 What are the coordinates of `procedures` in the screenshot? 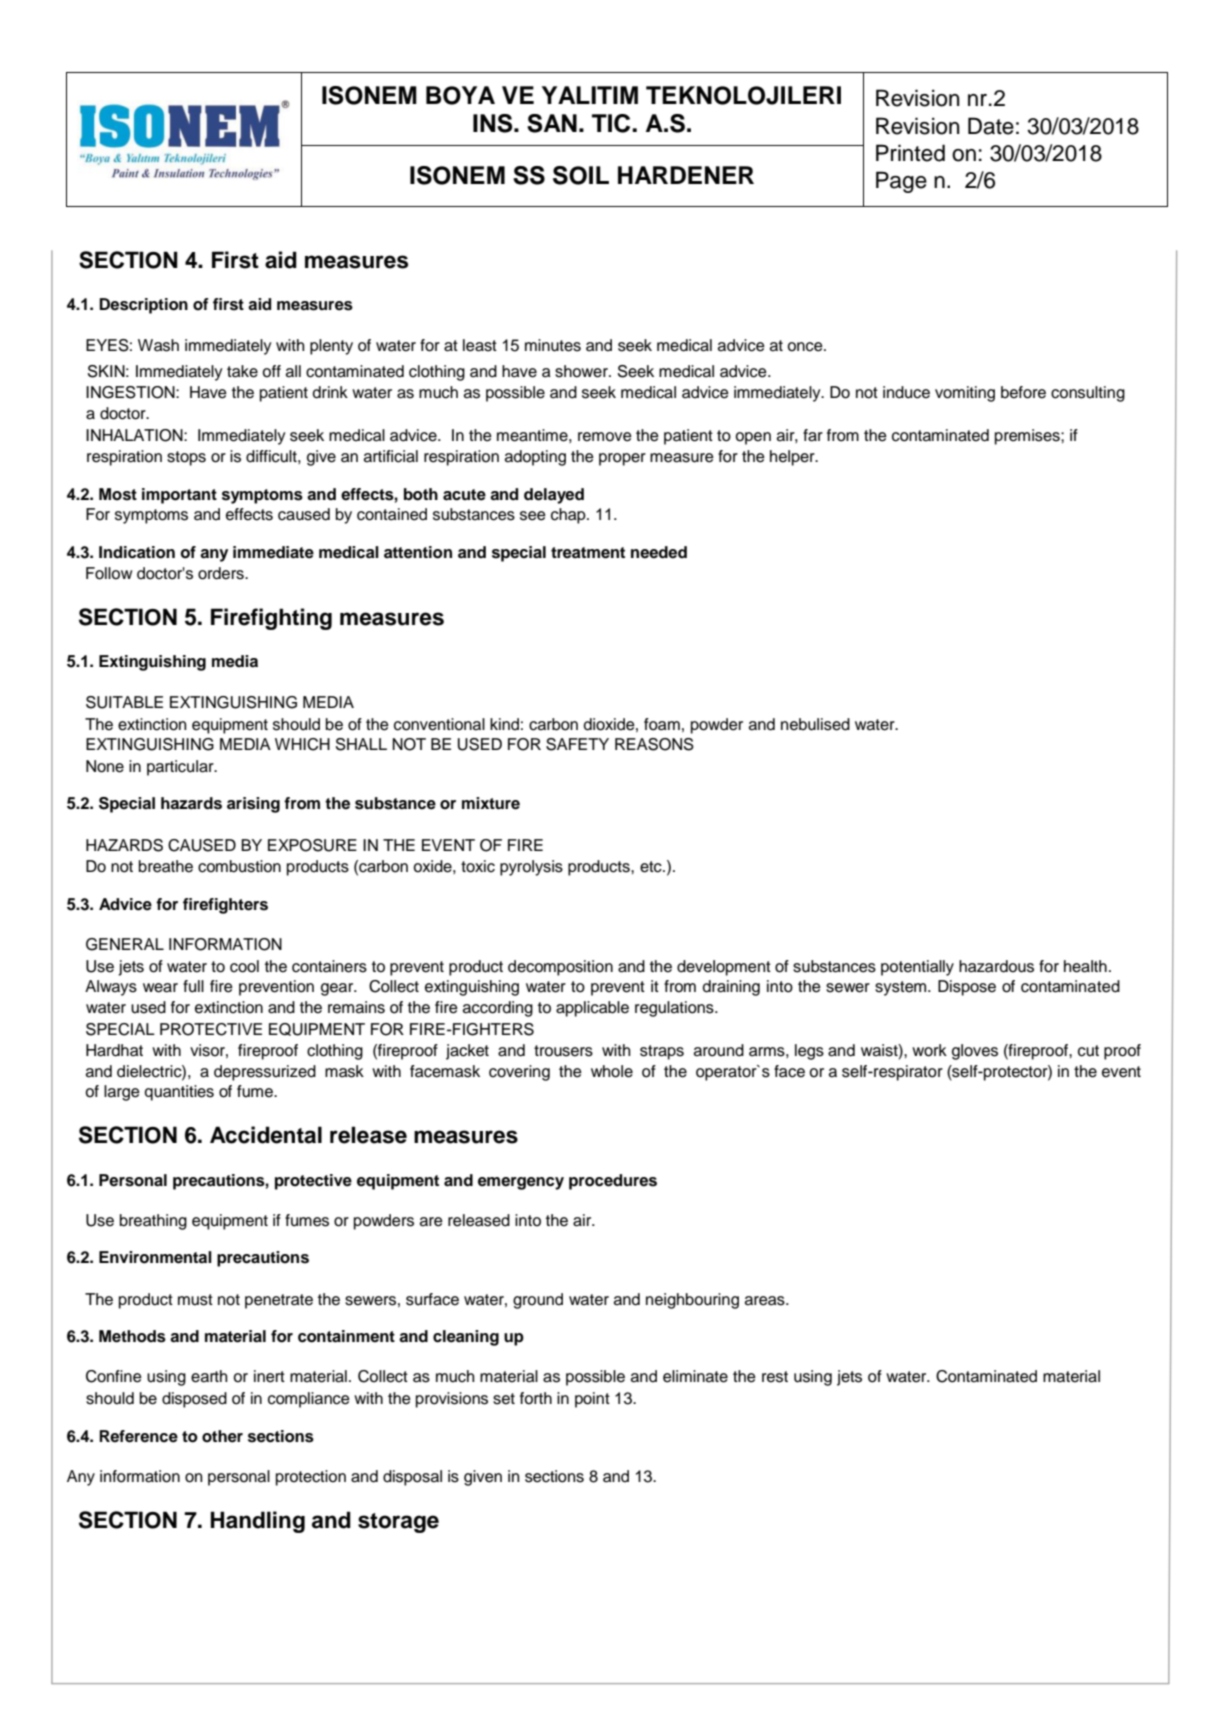 It's located at (613, 1182).
